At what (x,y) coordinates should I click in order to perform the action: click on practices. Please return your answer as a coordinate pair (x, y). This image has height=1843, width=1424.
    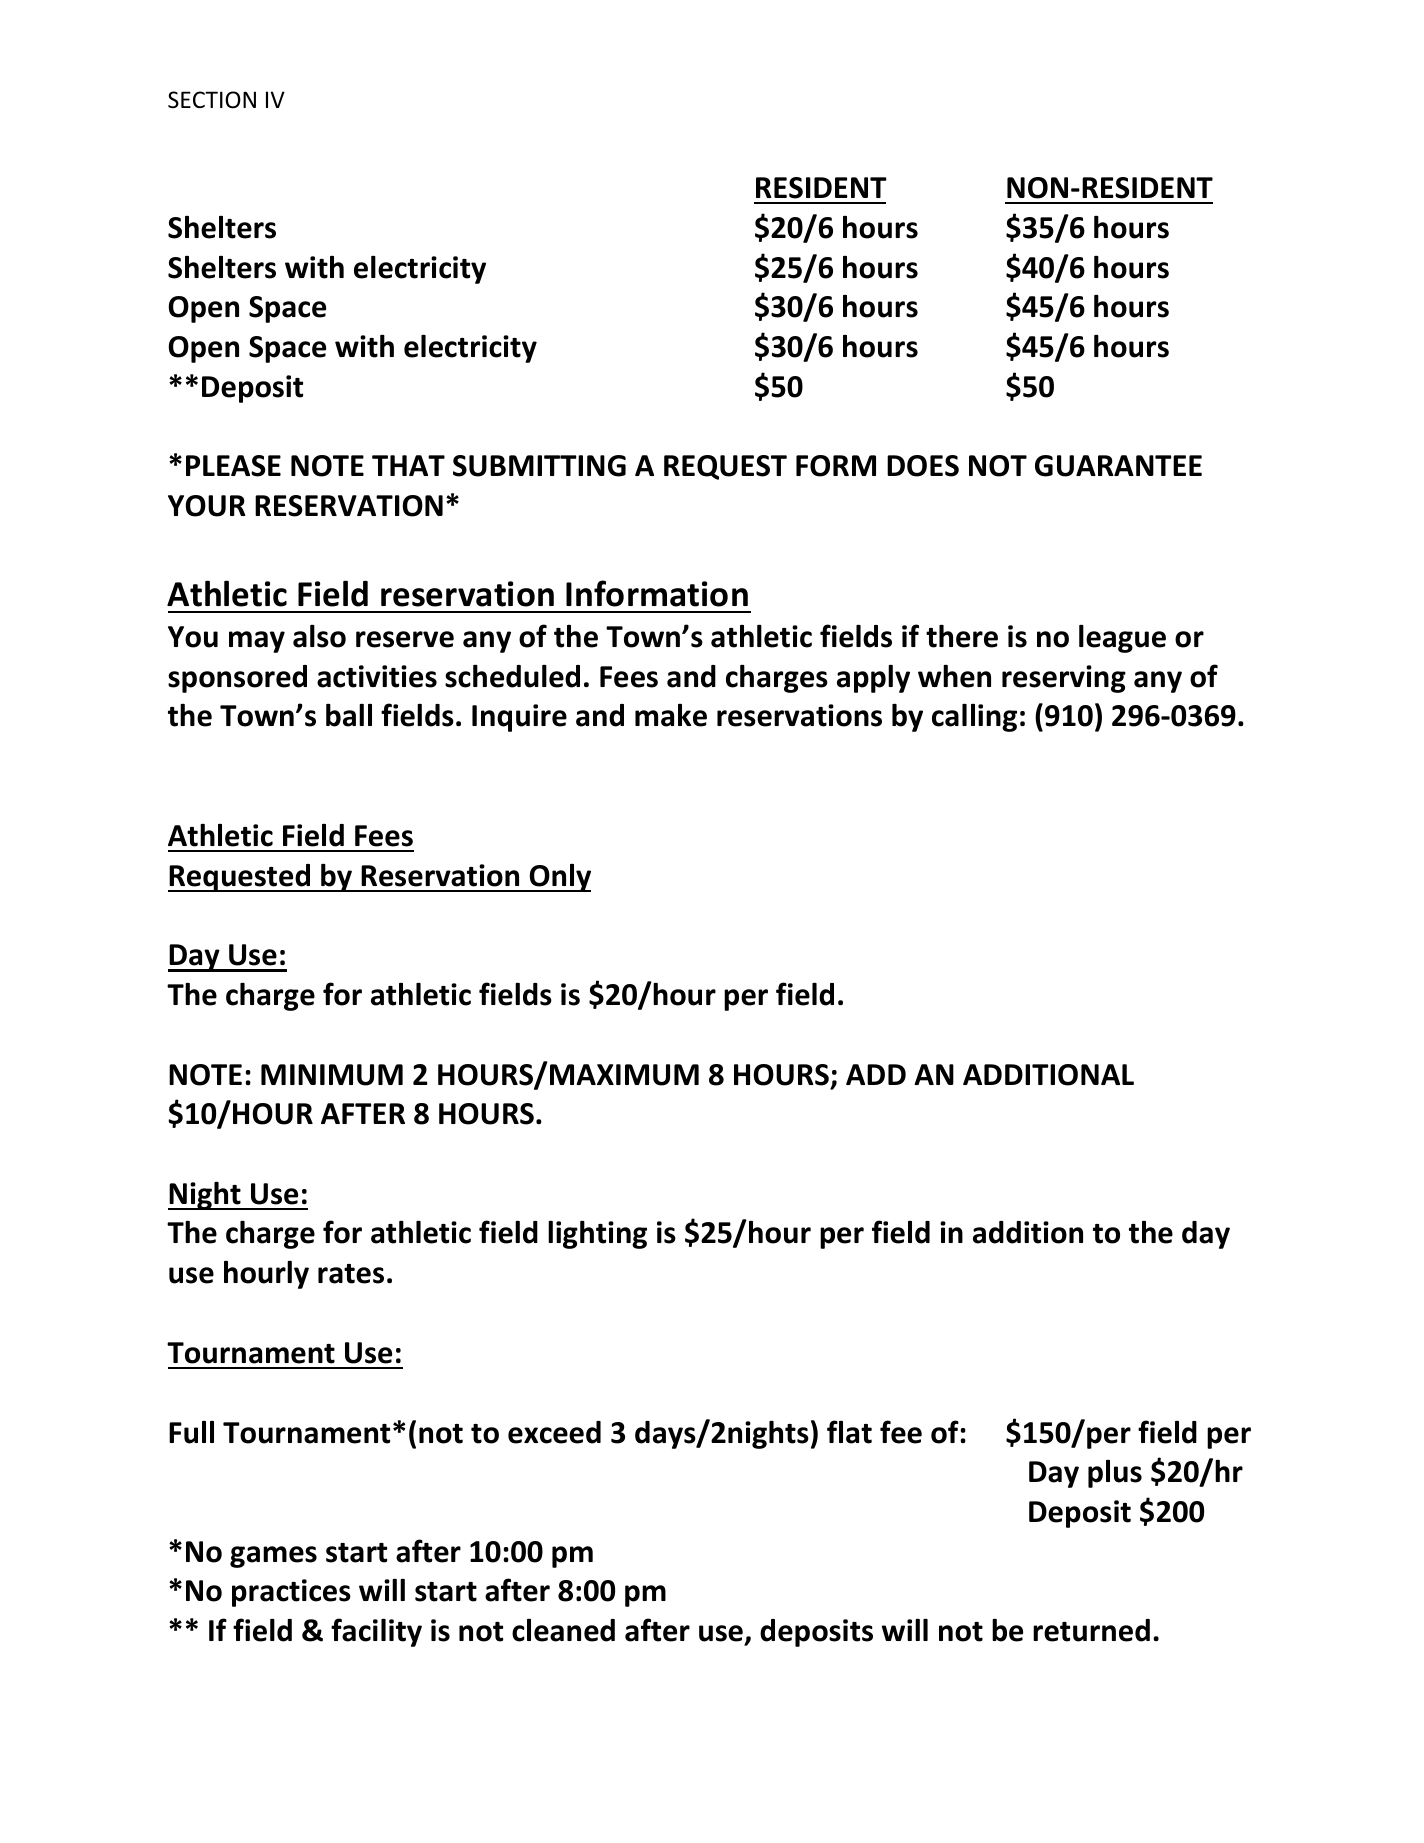
    Looking at the image, I should click on (291, 1593).
